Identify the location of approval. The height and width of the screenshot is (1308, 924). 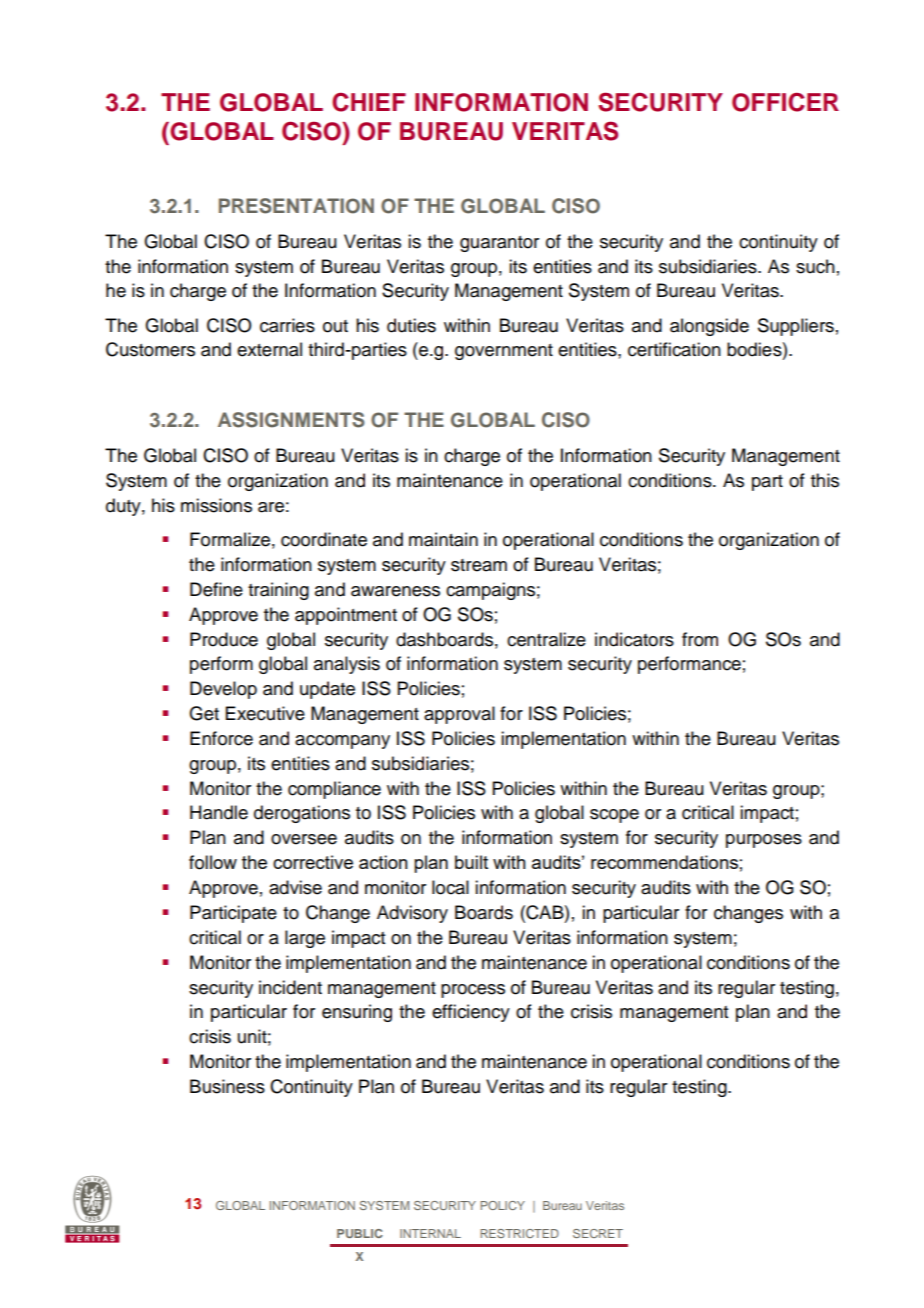
(459, 715).
